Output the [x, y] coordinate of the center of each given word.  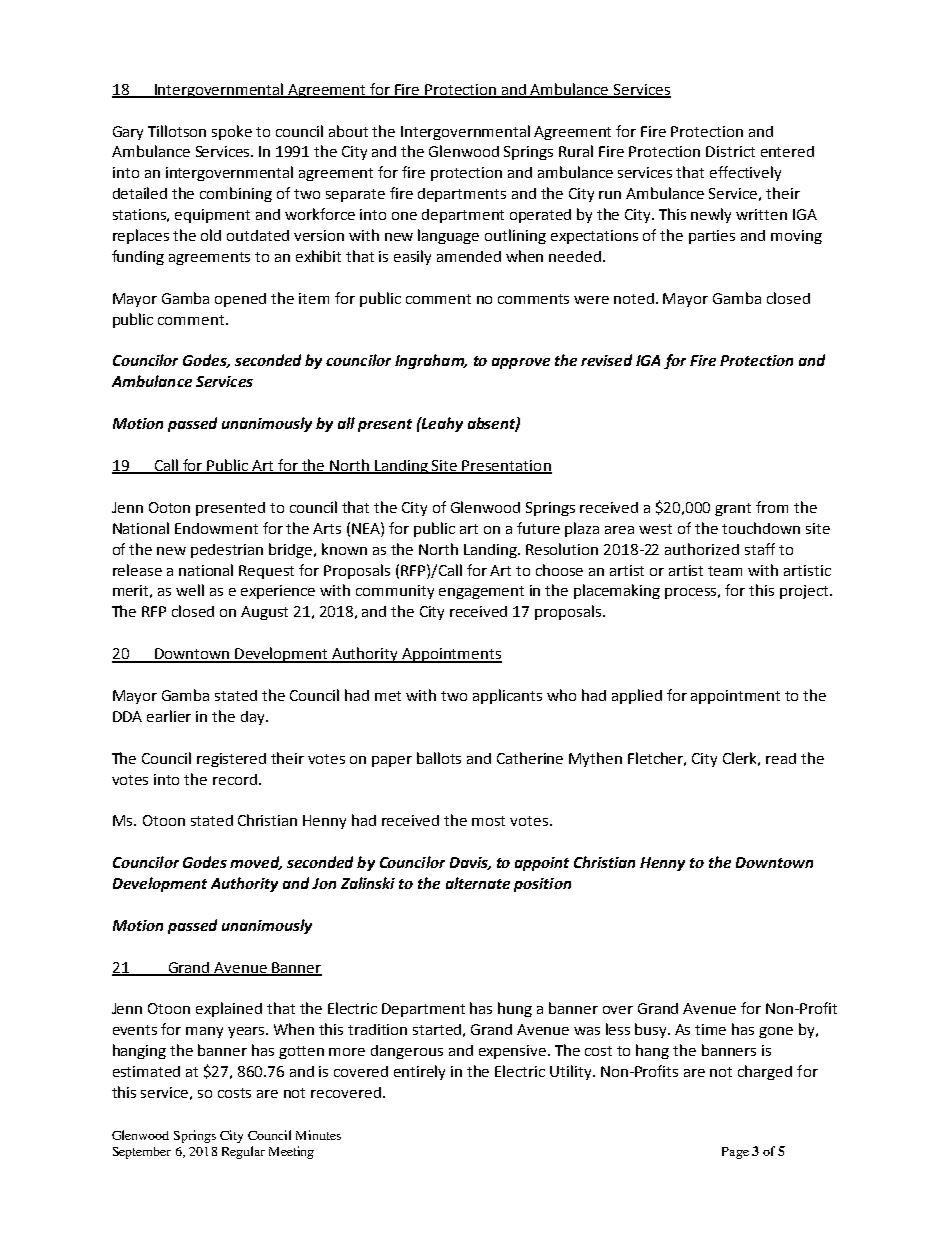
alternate [478, 883]
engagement [481, 592]
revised [606, 360]
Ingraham [430, 361]
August [264, 613]
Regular [243, 1152]
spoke [232, 132]
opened [240, 300]
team [725, 571]
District [730, 151]
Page [735, 1153]
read [781, 758]
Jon [324, 883]
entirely [419, 1072]
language [448, 236]
